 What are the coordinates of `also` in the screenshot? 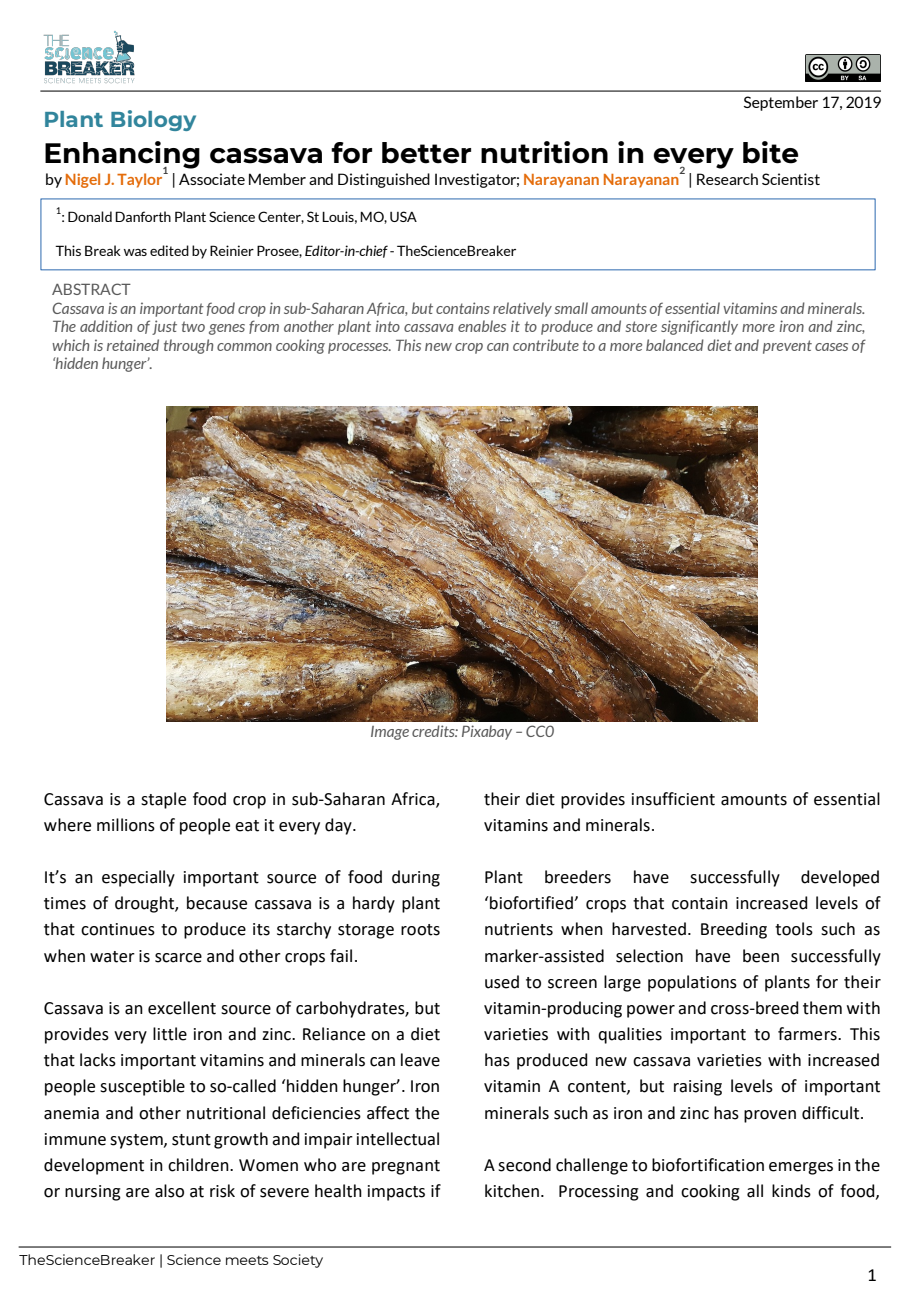 It's located at (169, 1191).
